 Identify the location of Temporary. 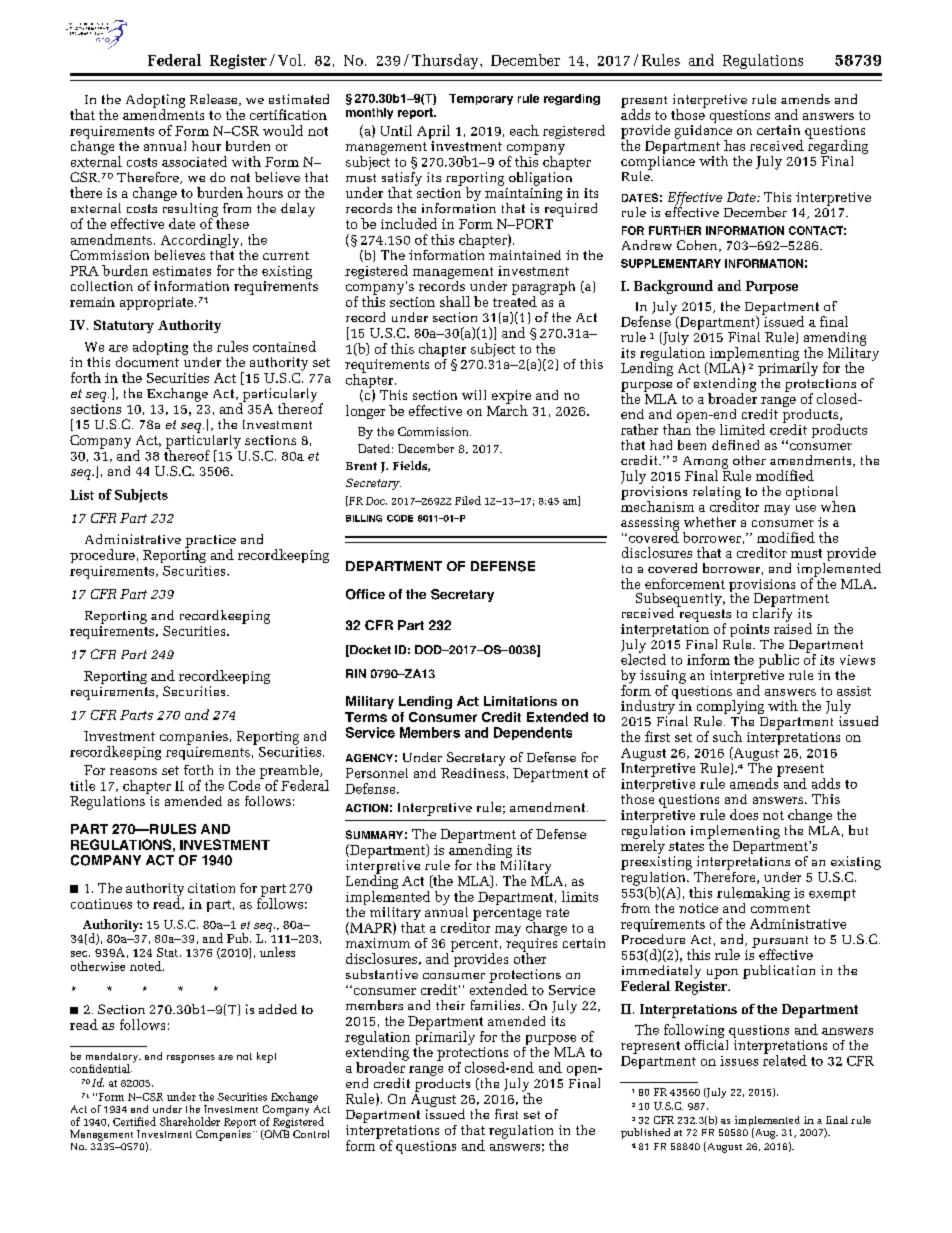
(481, 99).
